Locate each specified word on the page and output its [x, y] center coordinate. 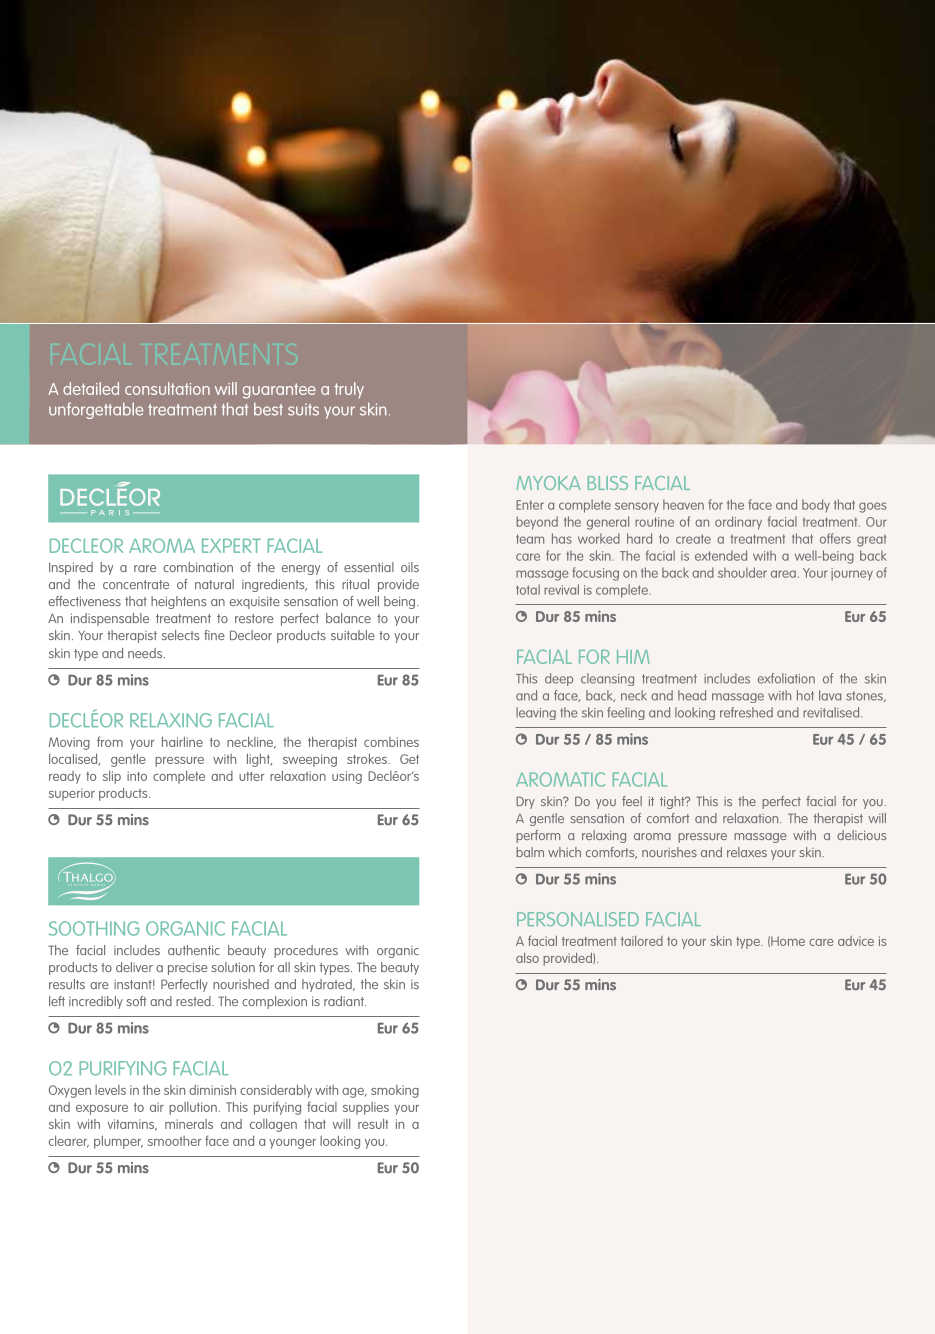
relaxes [747, 852]
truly [349, 390]
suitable [353, 635]
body [816, 505]
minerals [189, 1124]
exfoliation [786, 678]
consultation [167, 388]
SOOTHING [94, 928]
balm [530, 852]
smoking [395, 1091]
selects [181, 635]
